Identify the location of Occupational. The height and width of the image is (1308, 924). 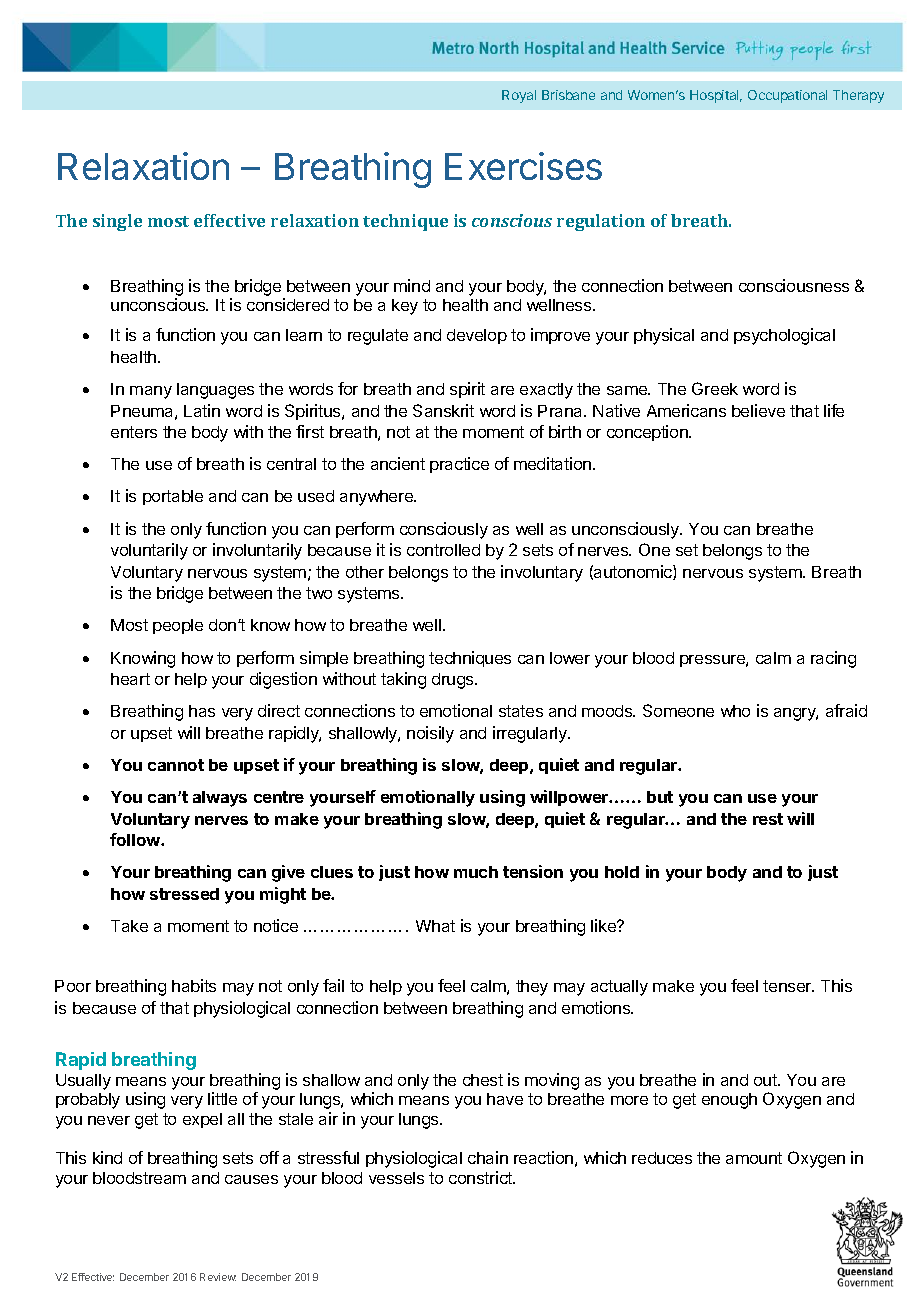
(787, 96).
